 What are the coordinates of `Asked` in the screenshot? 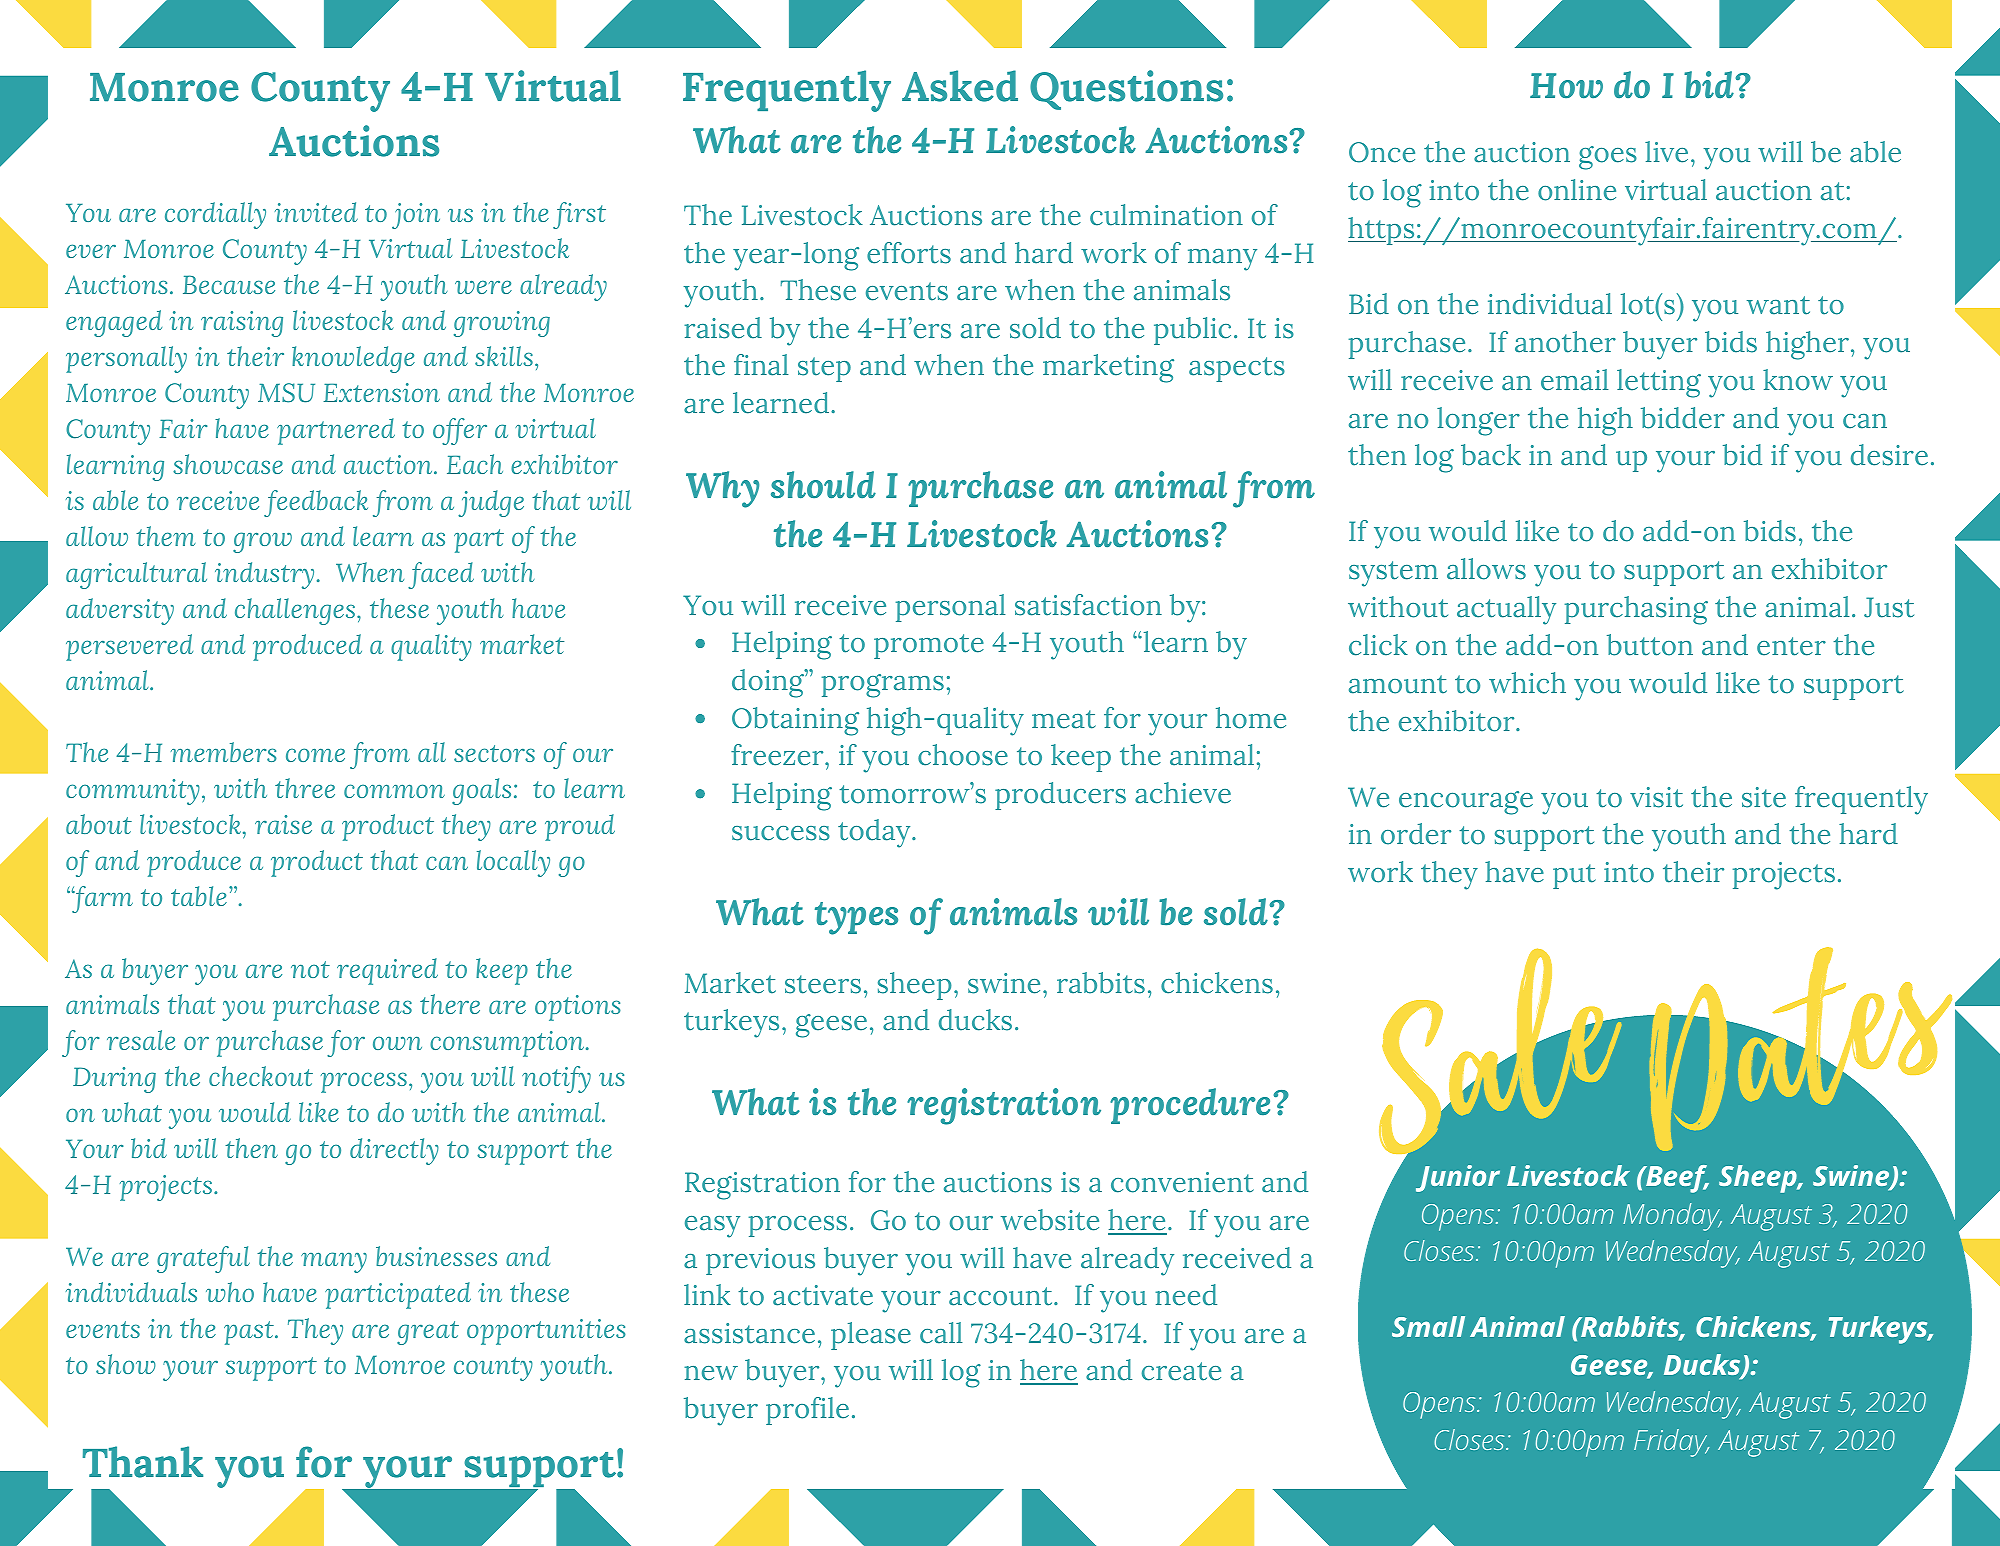 It's located at (960, 86).
